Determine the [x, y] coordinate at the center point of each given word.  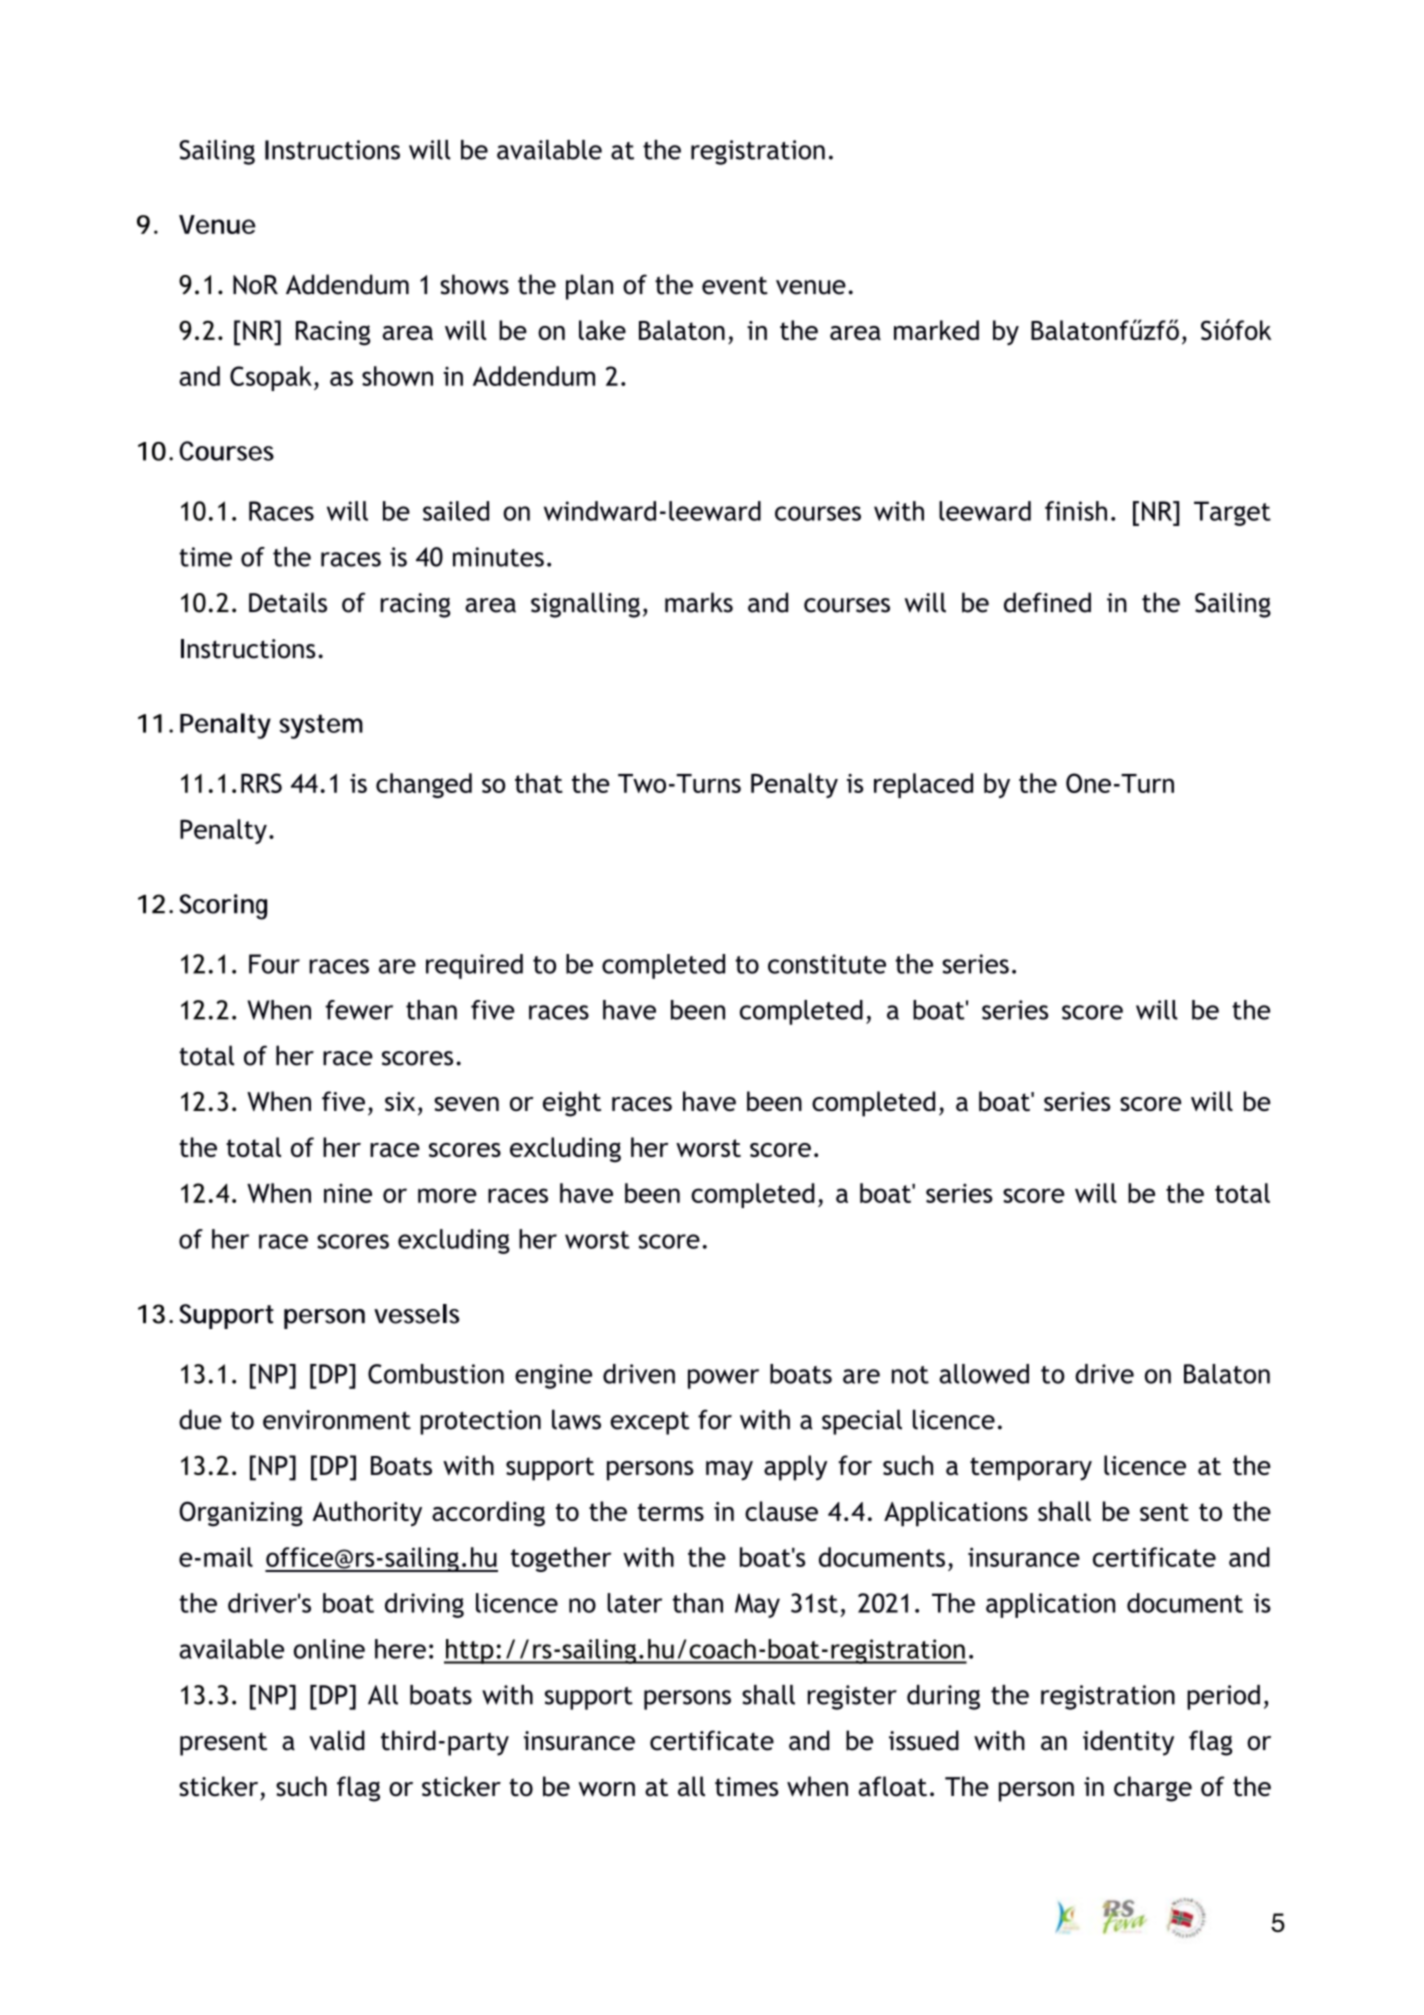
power [723, 1379]
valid [337, 1740]
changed [424, 785]
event [735, 285]
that [539, 783]
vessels [417, 1314]
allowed [984, 1374]
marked [936, 330]
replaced [923, 785]
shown [397, 376]
